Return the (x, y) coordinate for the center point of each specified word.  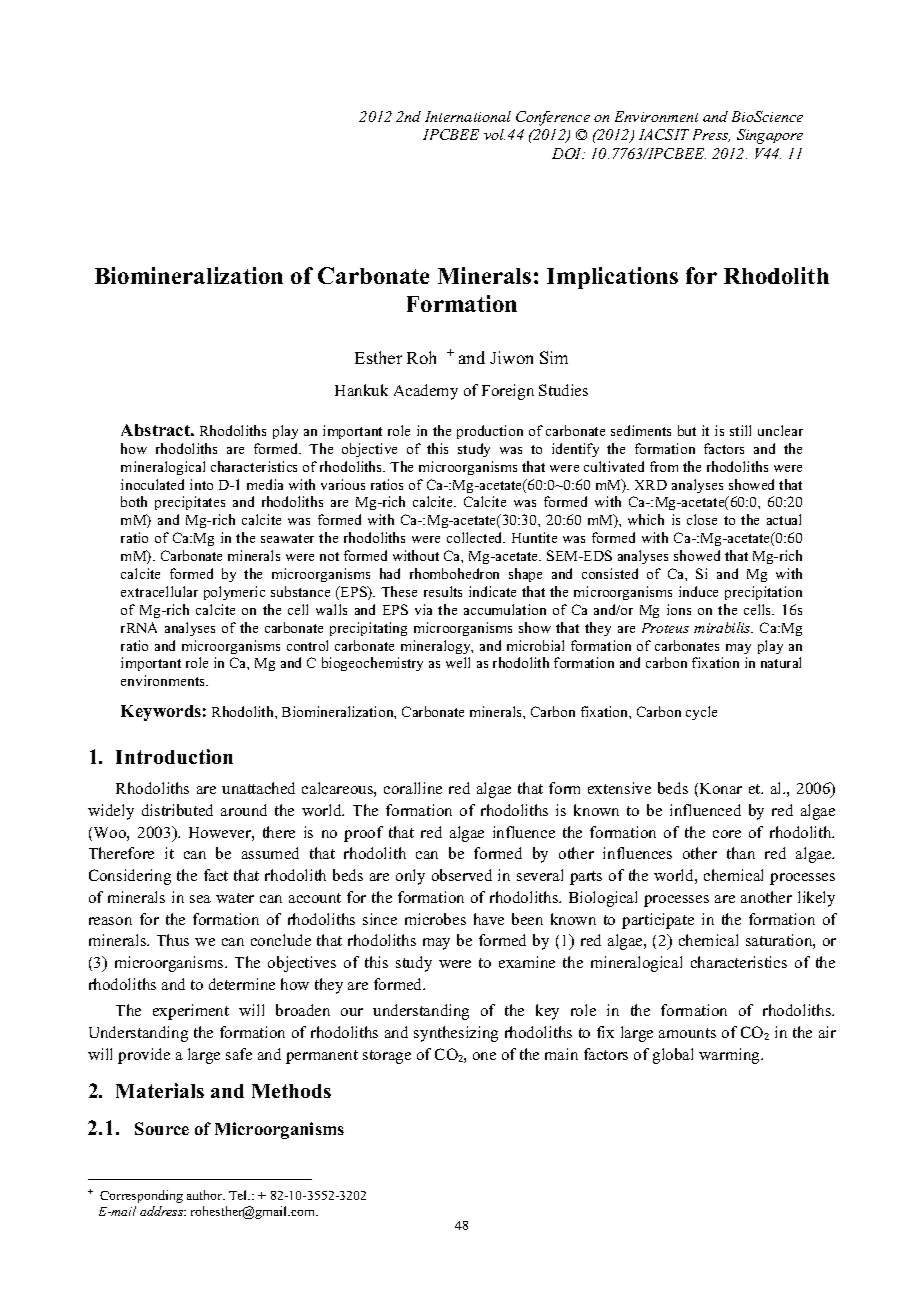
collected (476, 537)
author (206, 1195)
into (201, 484)
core (727, 834)
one (484, 1056)
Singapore (770, 136)
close (702, 519)
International (468, 116)
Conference (553, 118)
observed (462, 875)
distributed (177, 810)
